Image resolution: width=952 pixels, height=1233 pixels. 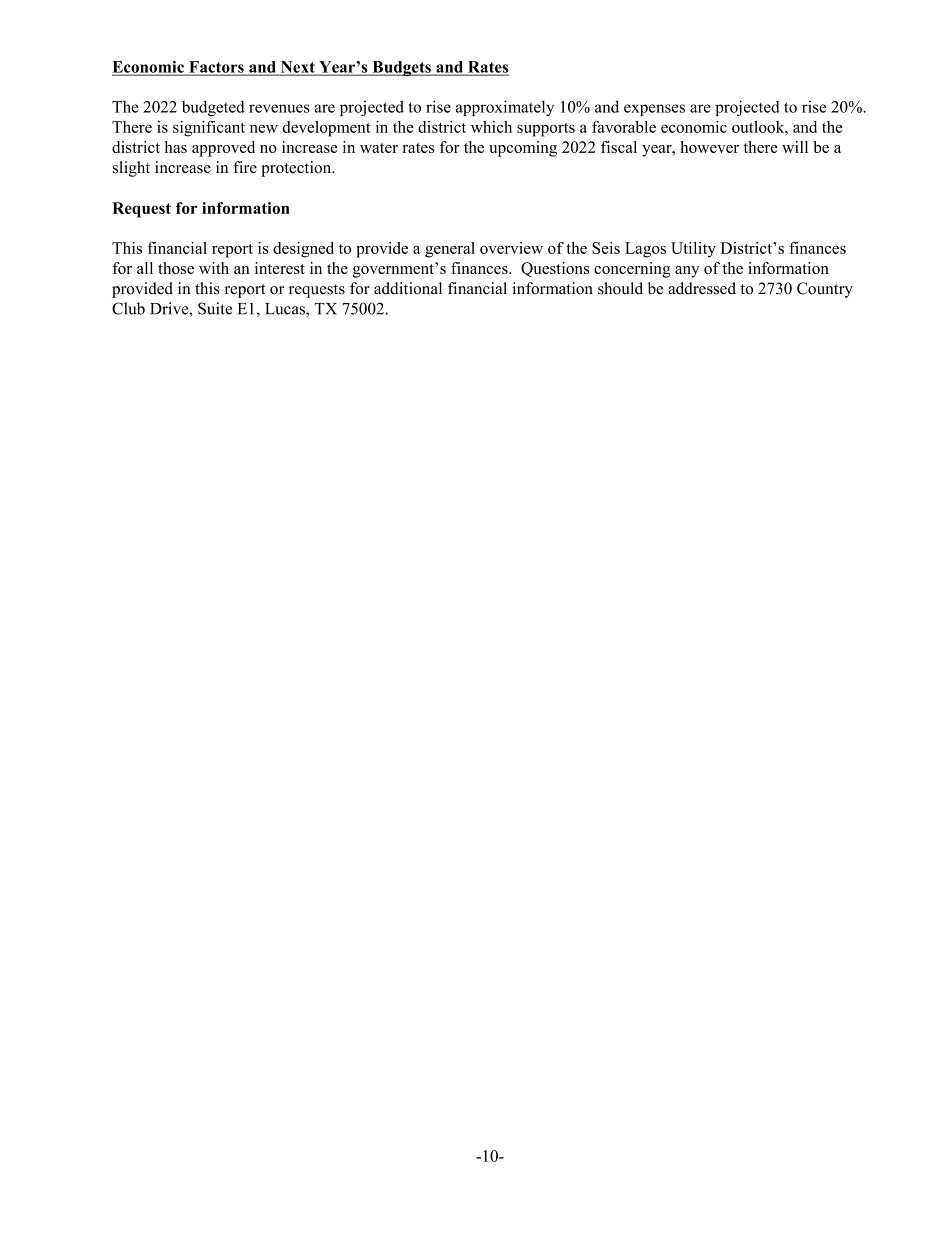 I want to click on Suite, so click(x=215, y=308).
